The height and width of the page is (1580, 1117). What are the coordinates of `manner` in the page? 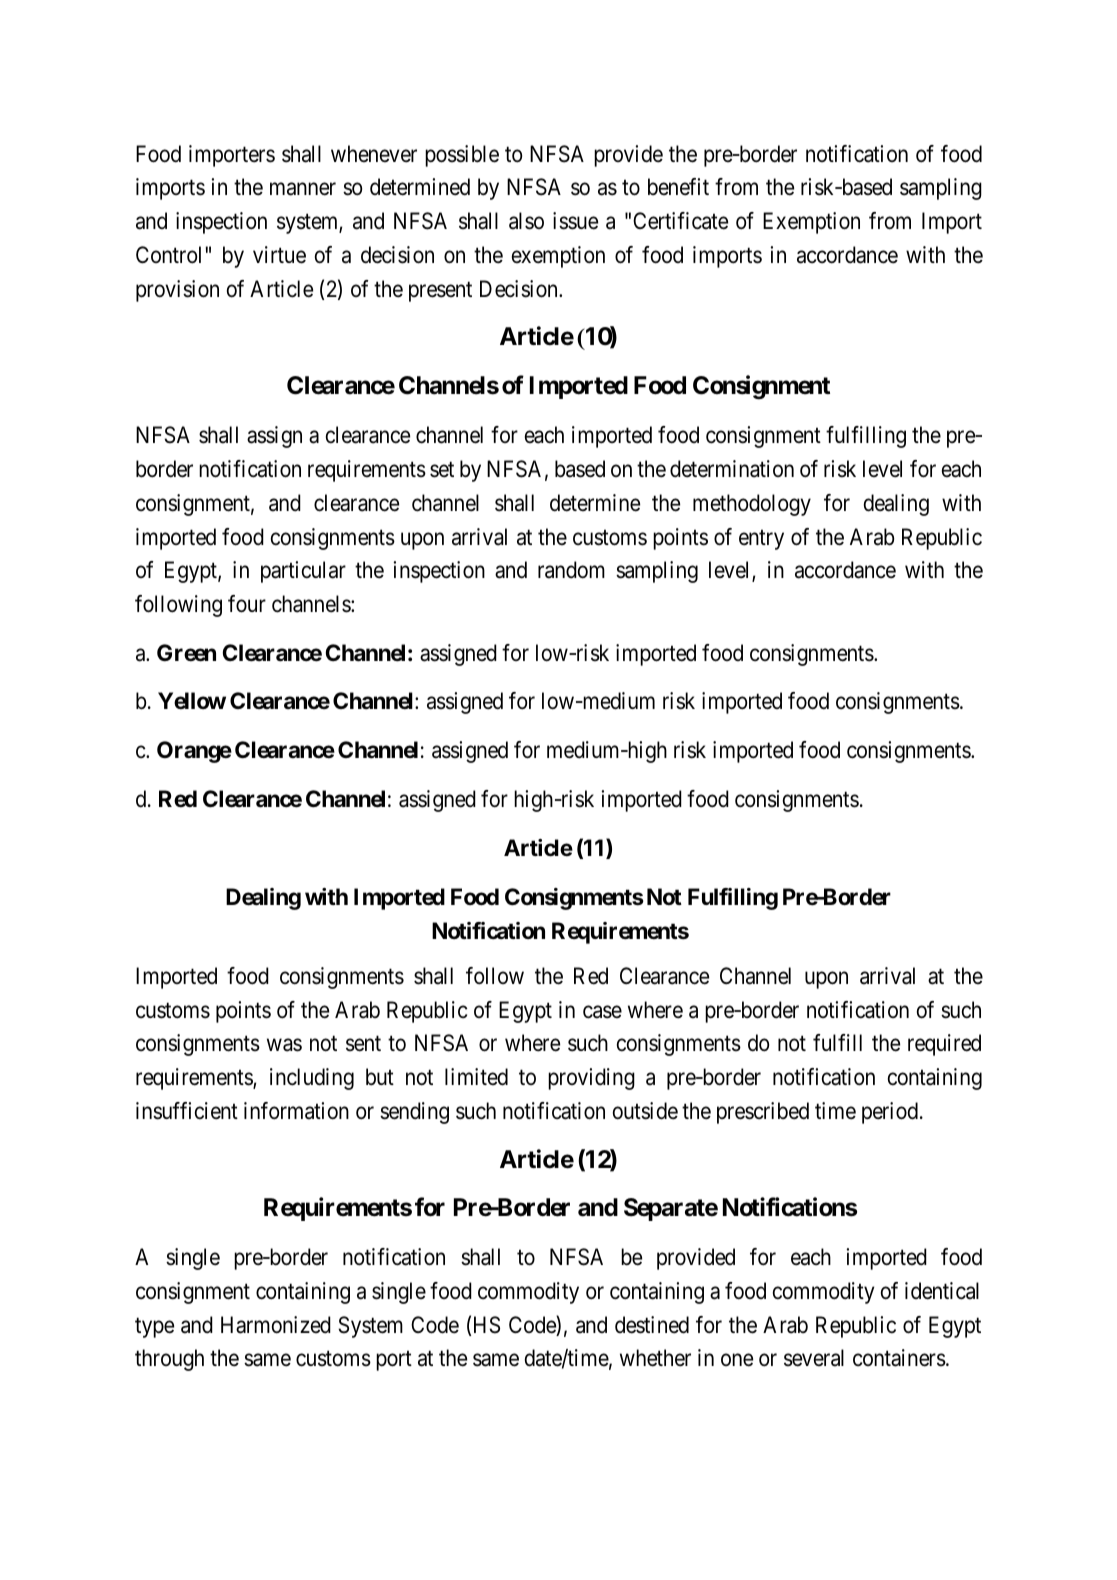 It's located at (303, 189).
